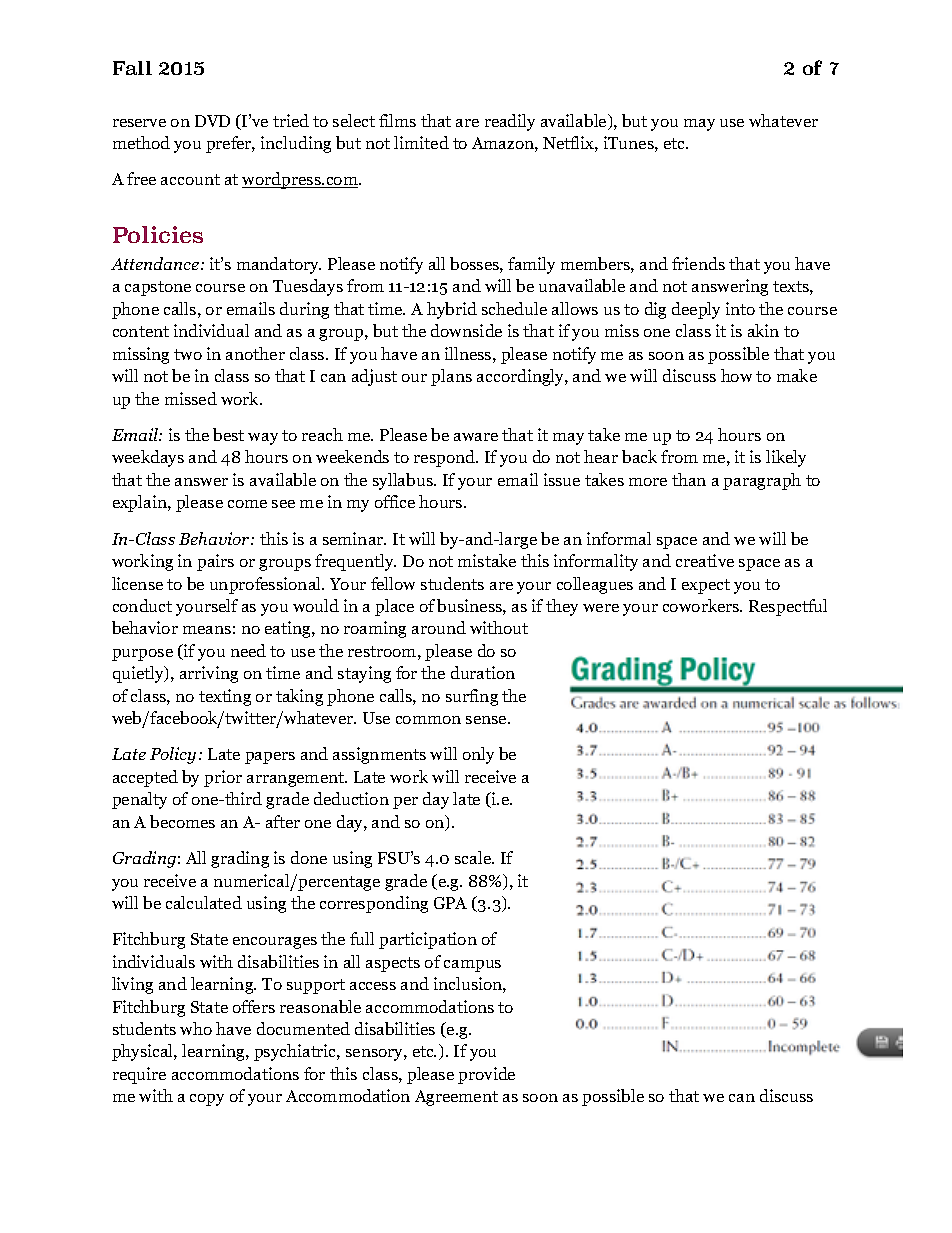 The height and width of the screenshot is (1233, 952). What do you see at coordinates (215, 562) in the screenshot?
I see `pairs` at bounding box center [215, 562].
